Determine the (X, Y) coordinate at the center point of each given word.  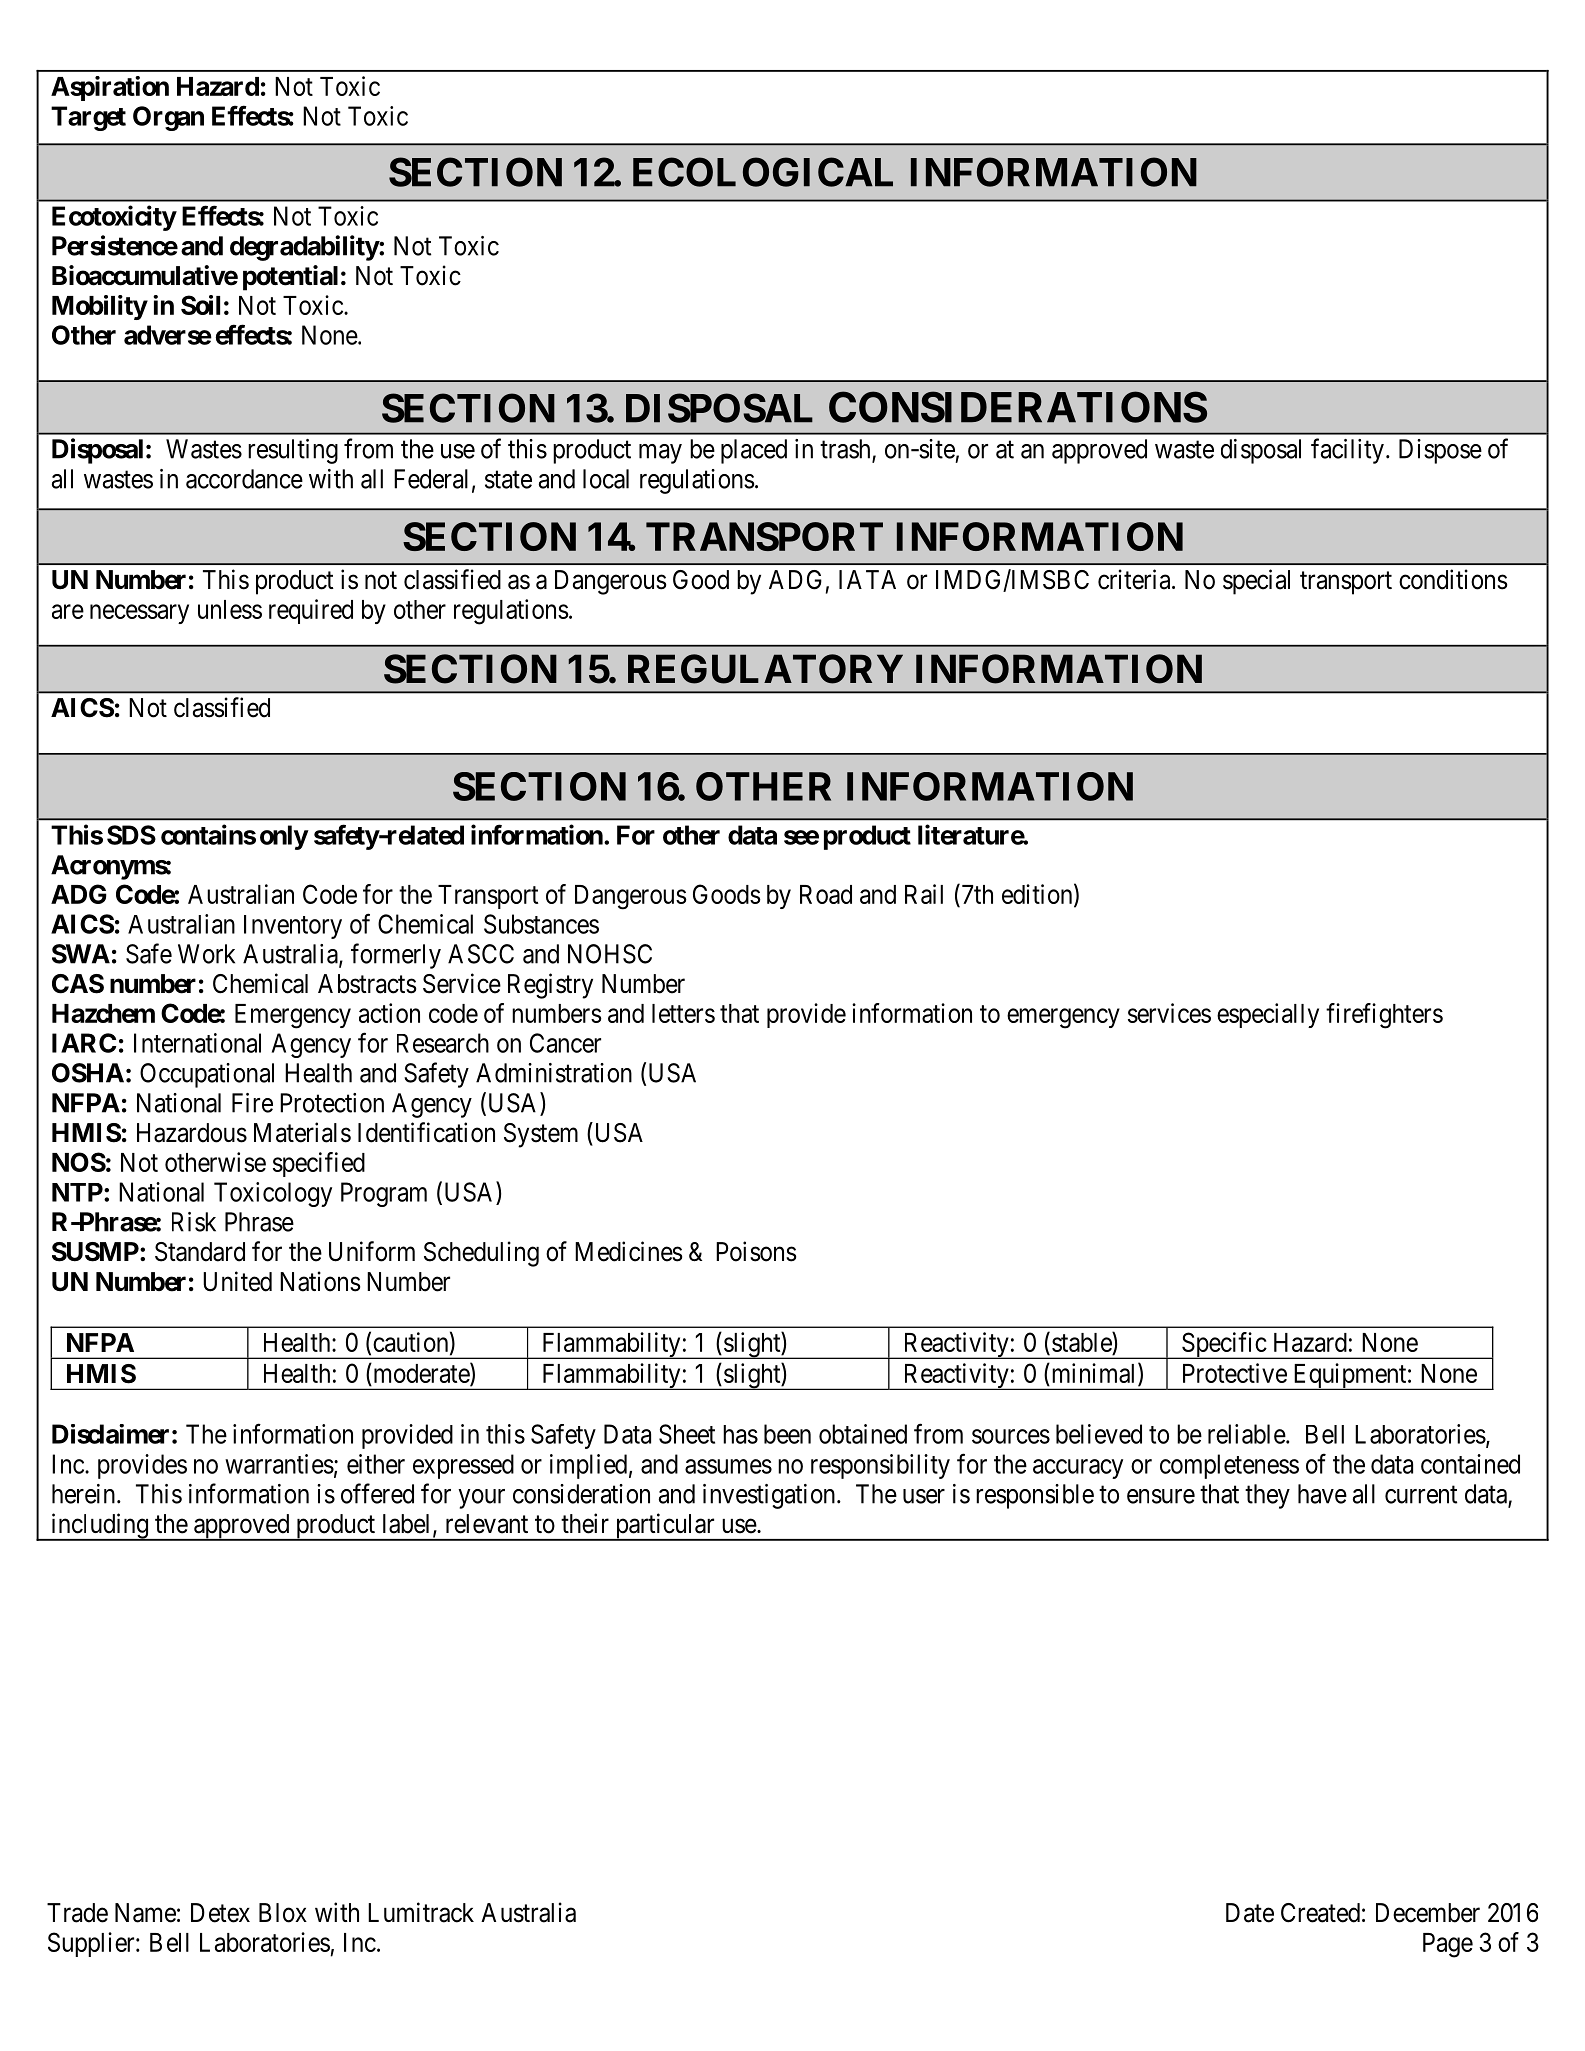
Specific (1224, 1345)
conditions (1453, 579)
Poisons (756, 1251)
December (1428, 1913)
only (284, 837)
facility (1347, 451)
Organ (168, 118)
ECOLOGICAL (763, 172)
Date (1250, 1913)
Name (145, 1913)
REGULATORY (765, 669)
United (237, 1281)
